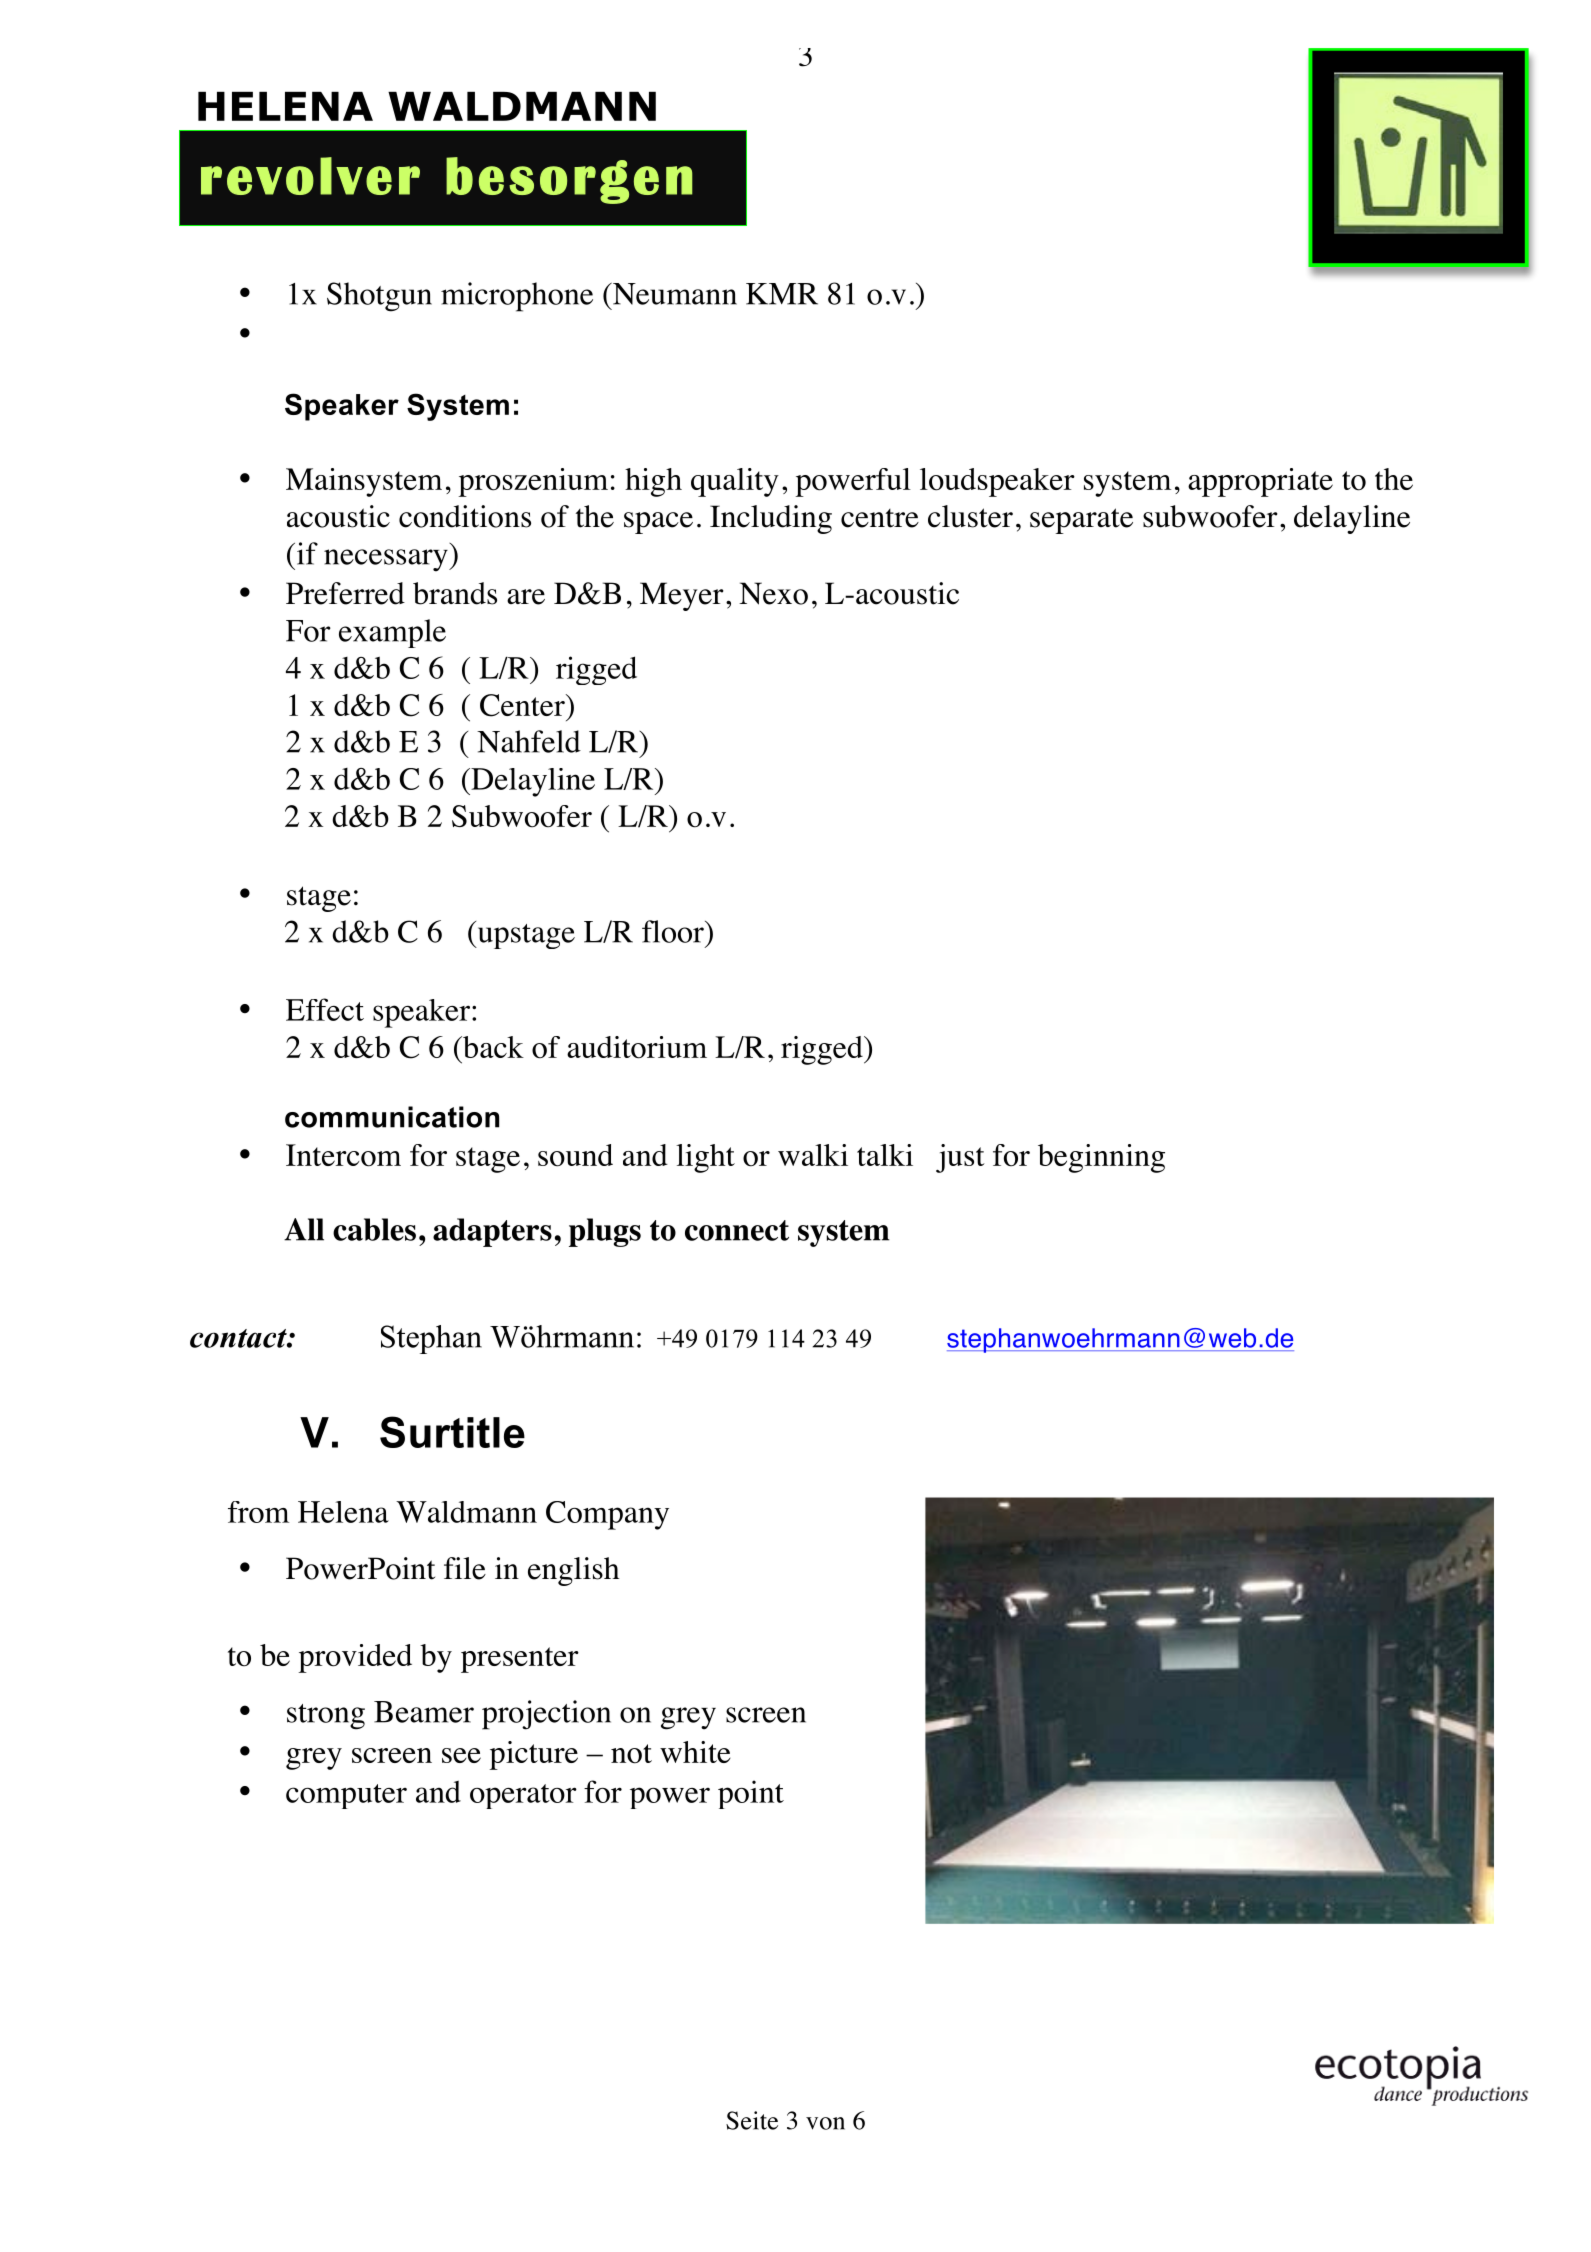 This page has width=1591, height=2252. I want to click on beginning, so click(1101, 1158).
